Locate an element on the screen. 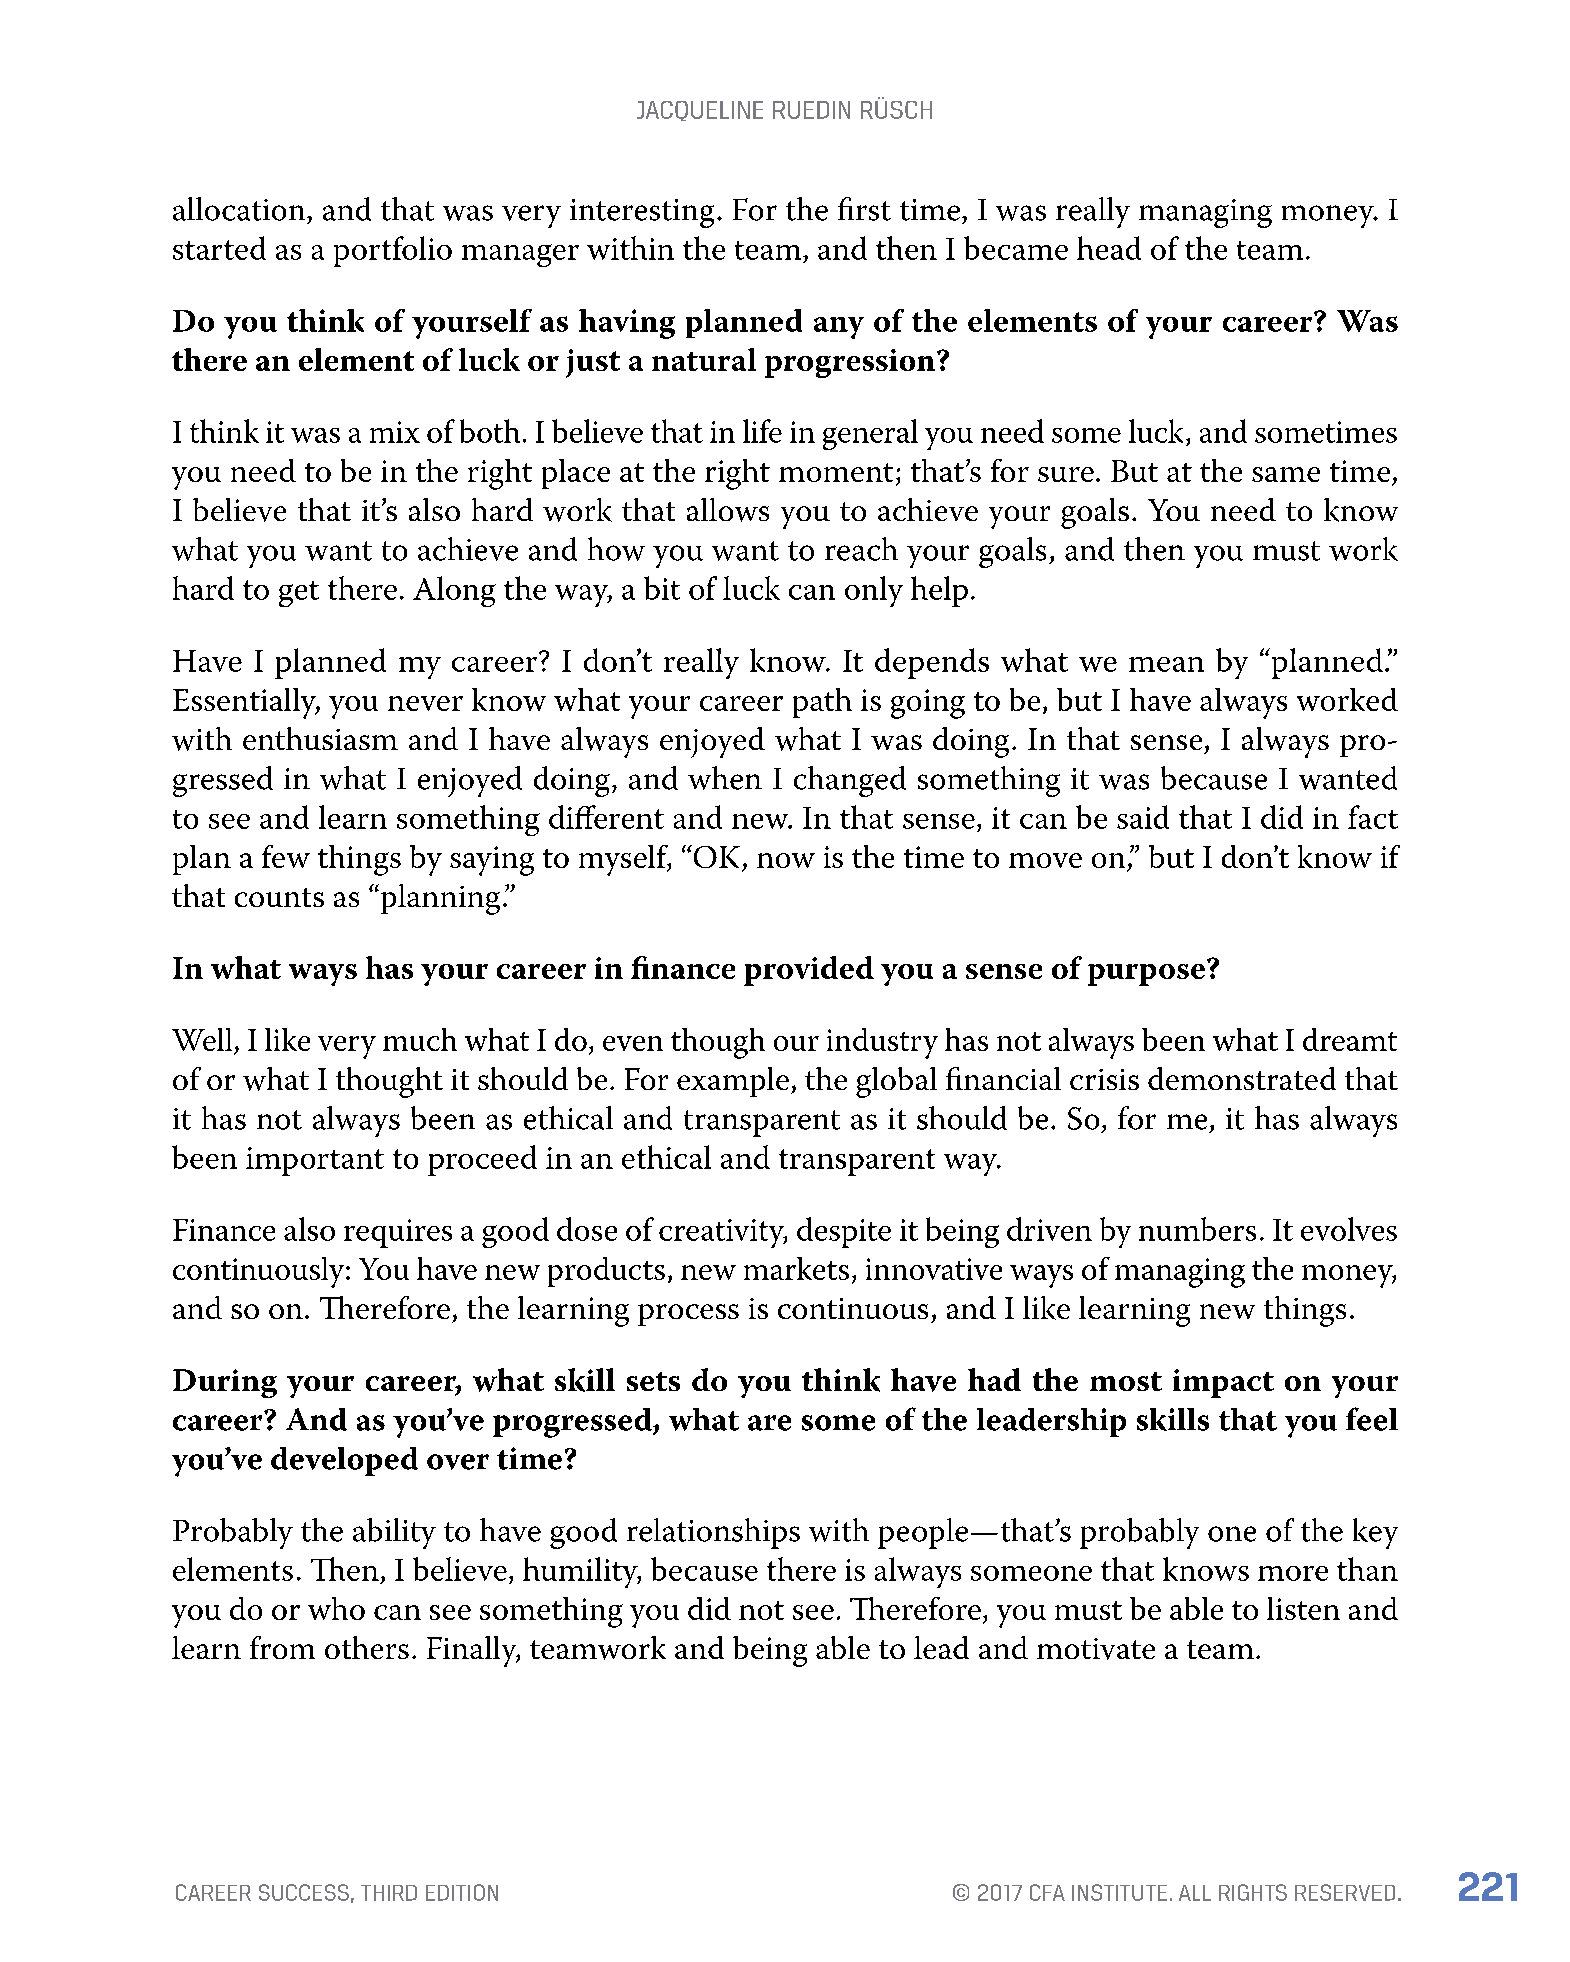  much is located at coordinates (420, 1039).
